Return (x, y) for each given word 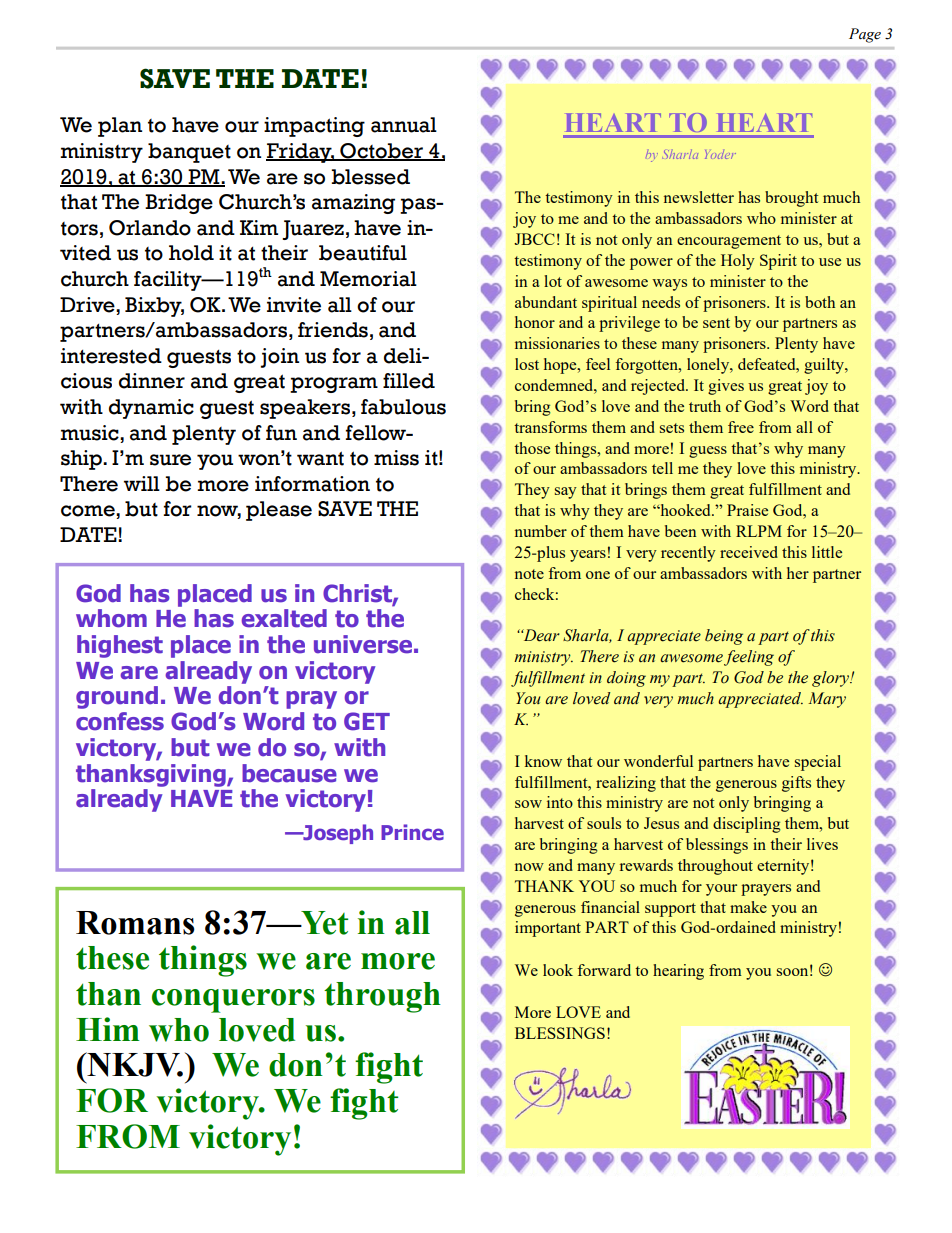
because (289, 773)
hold (191, 253)
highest (120, 646)
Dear (540, 635)
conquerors (233, 1001)
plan (120, 127)
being (724, 637)
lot (553, 281)
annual (404, 125)
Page (865, 35)
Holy (738, 262)
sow (528, 804)
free (741, 427)
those (532, 448)
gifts (796, 784)
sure (170, 460)
